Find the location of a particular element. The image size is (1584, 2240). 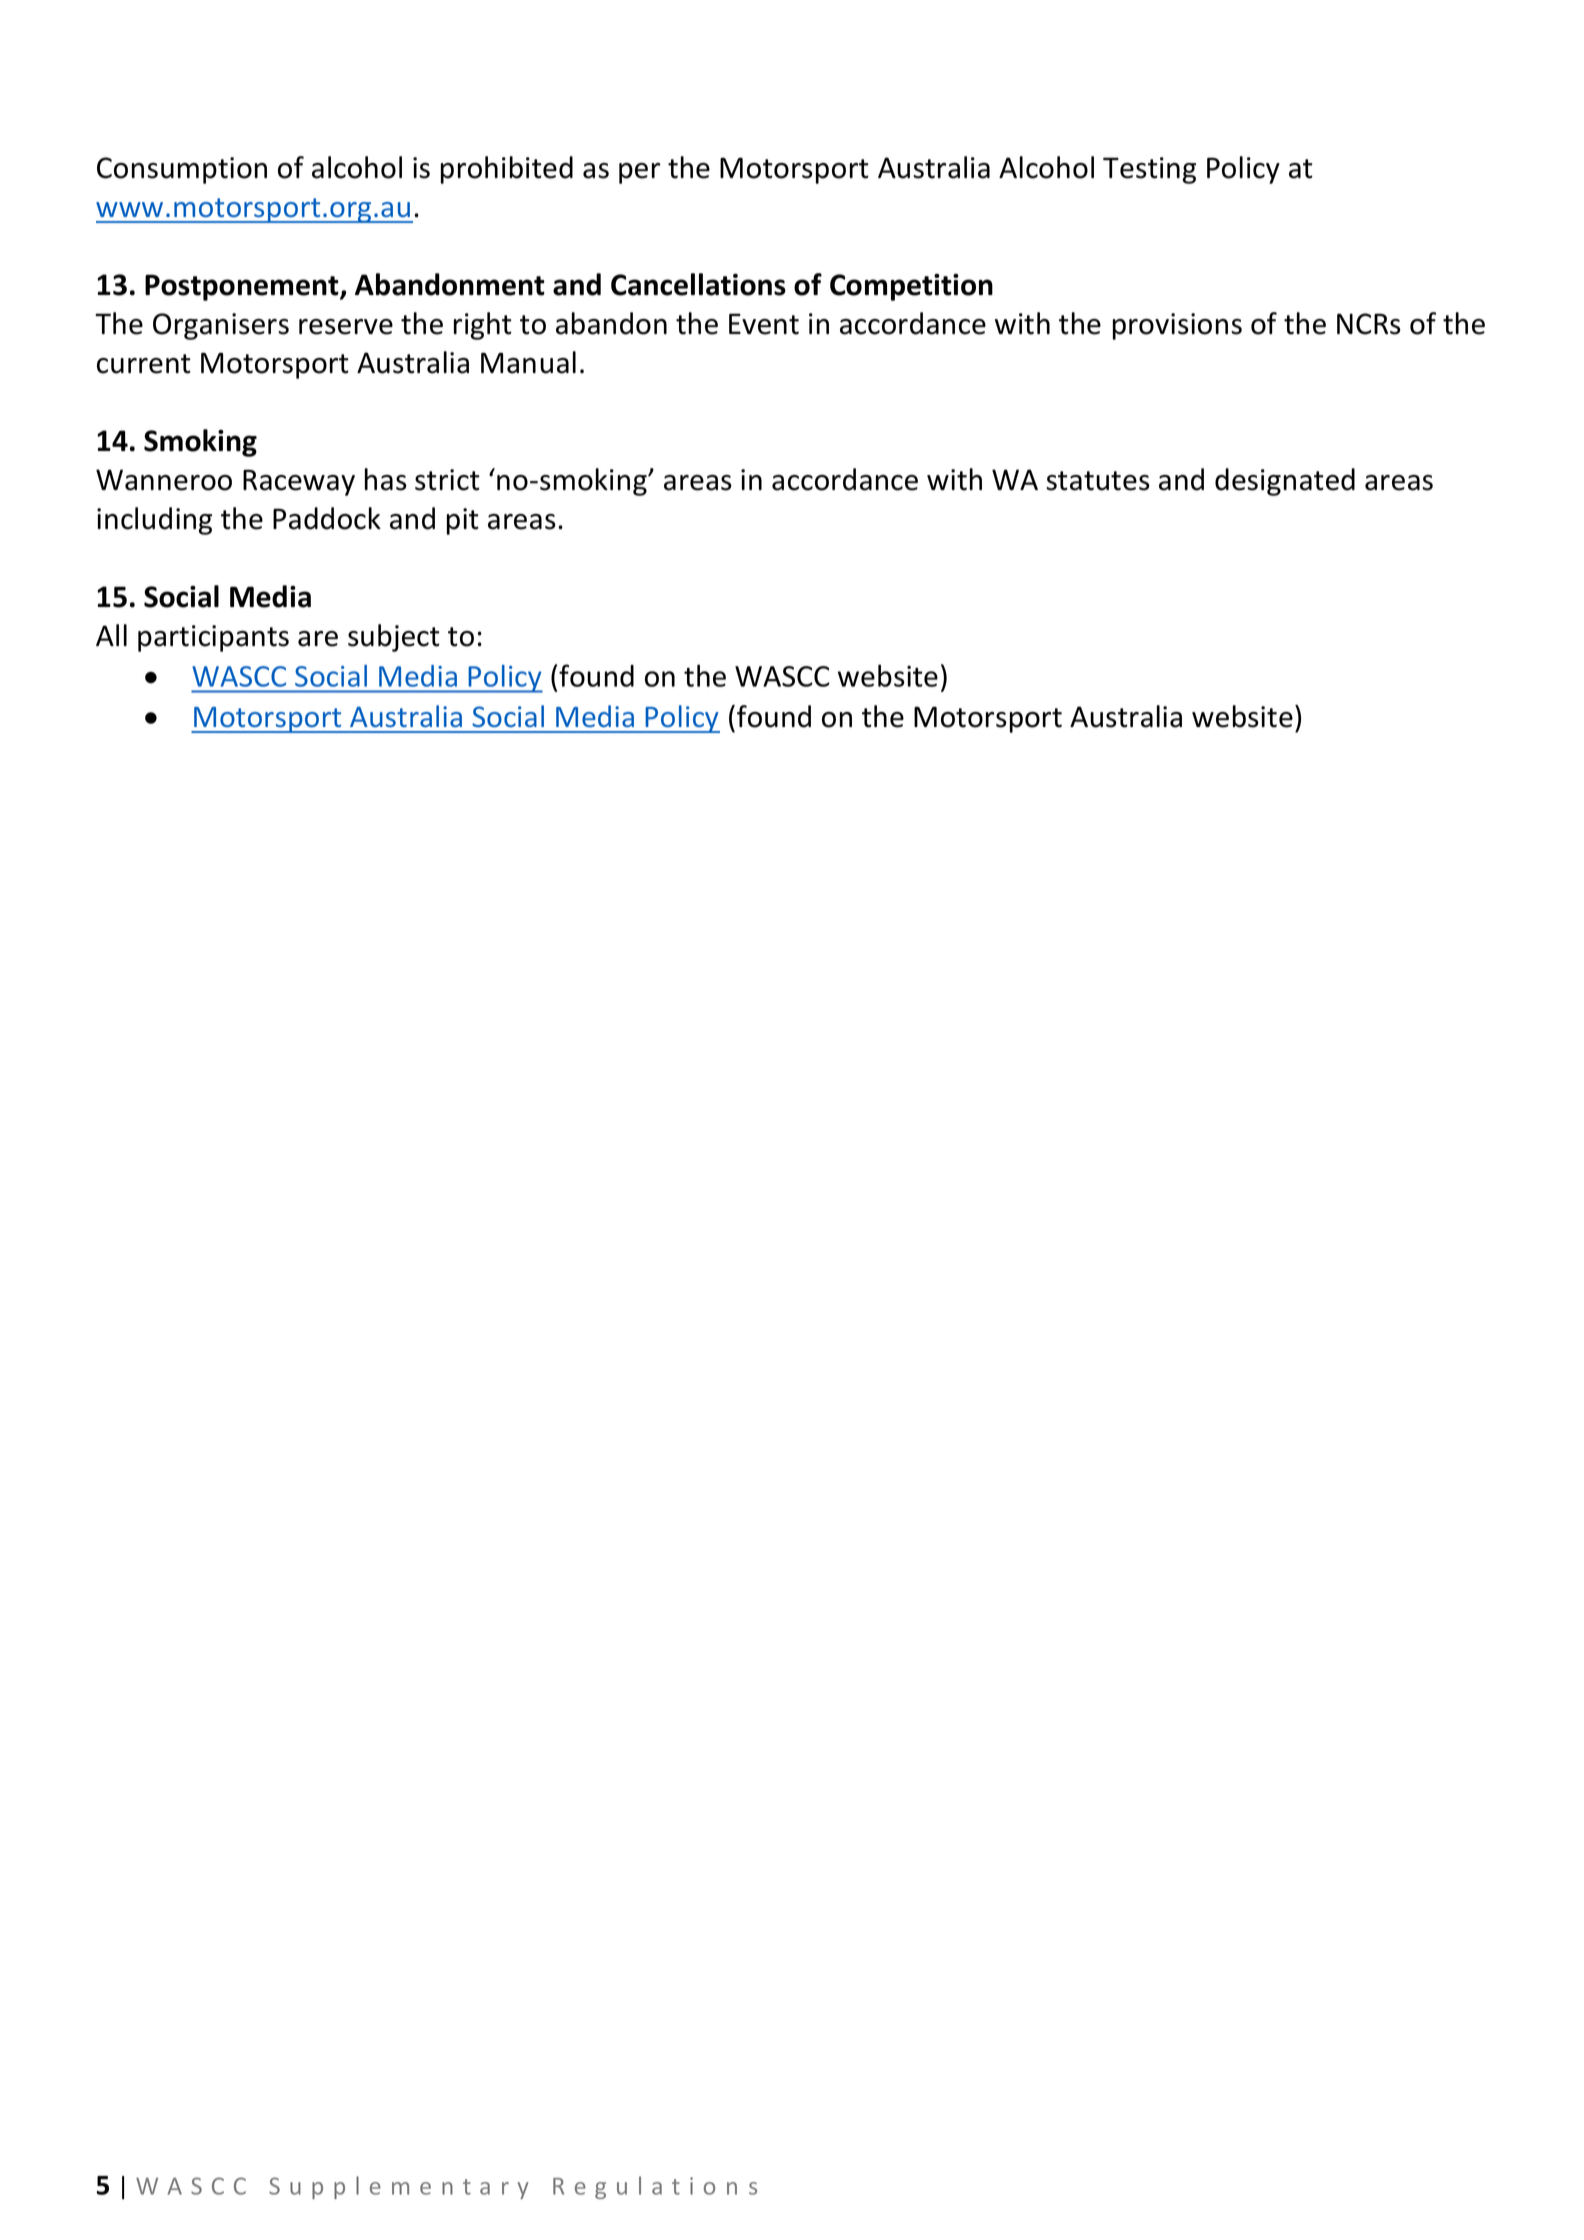

Consumption is located at coordinates (182, 170).
